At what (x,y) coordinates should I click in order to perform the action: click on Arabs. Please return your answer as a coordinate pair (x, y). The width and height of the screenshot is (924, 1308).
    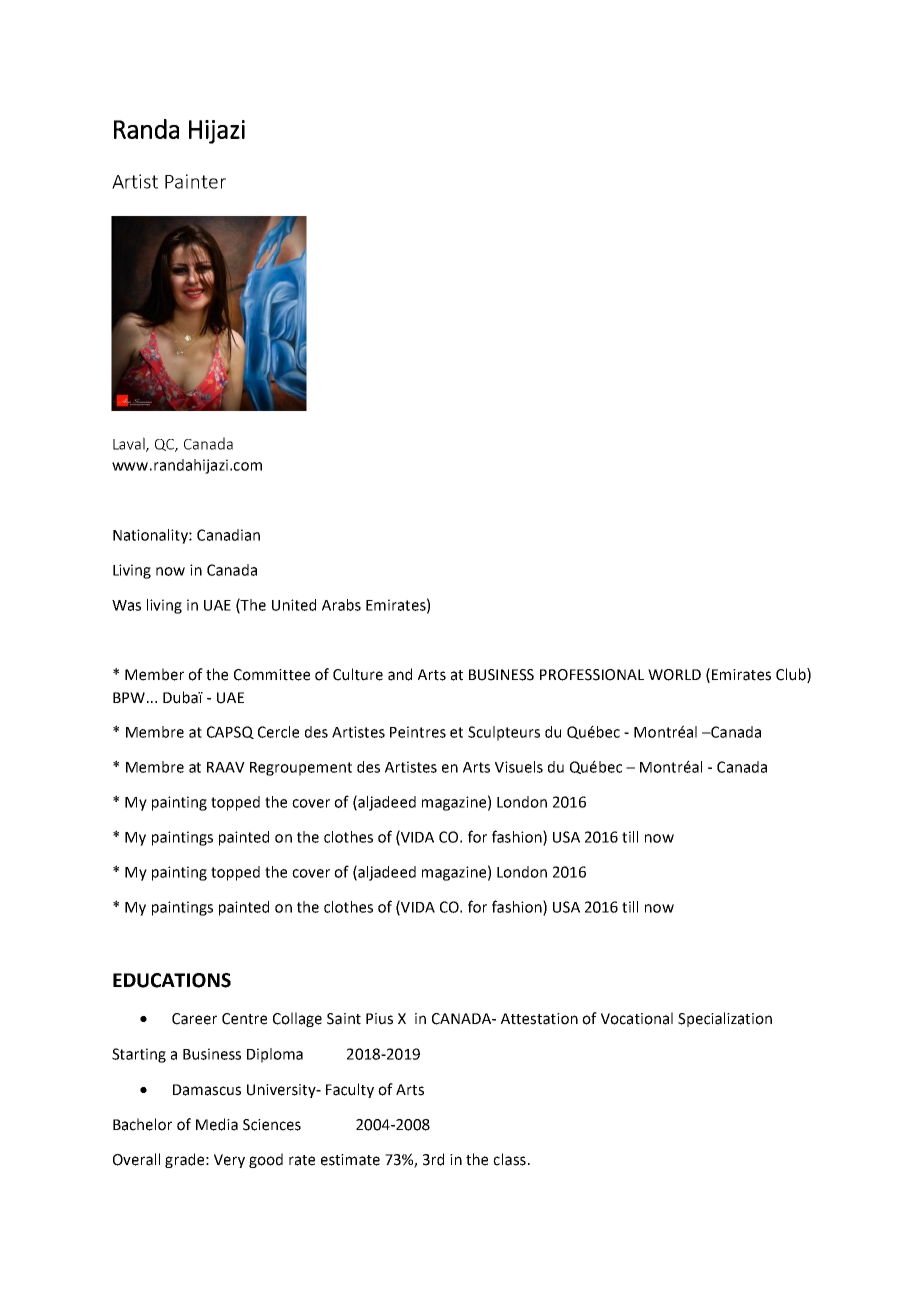
    Looking at the image, I should click on (341, 605).
